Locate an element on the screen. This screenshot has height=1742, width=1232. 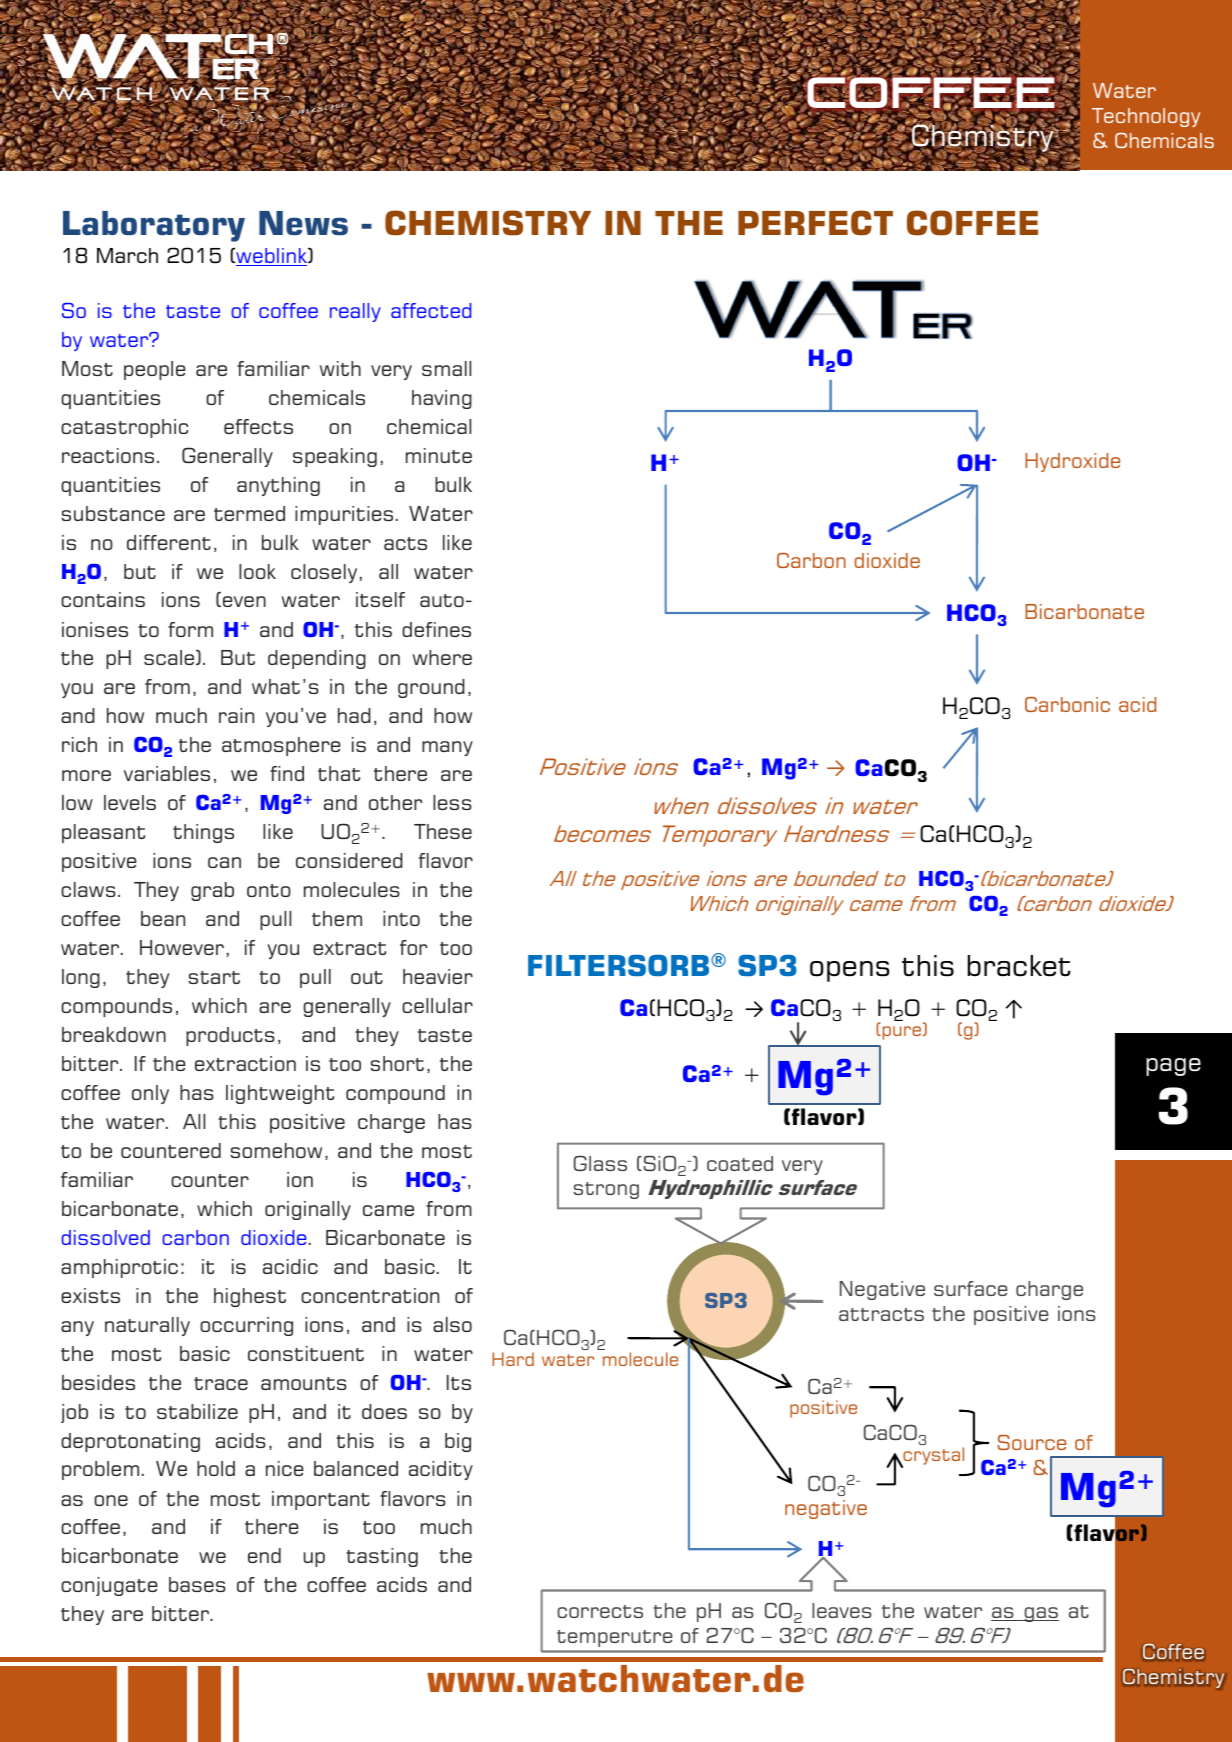
PERFECT is located at coordinates (815, 223).
